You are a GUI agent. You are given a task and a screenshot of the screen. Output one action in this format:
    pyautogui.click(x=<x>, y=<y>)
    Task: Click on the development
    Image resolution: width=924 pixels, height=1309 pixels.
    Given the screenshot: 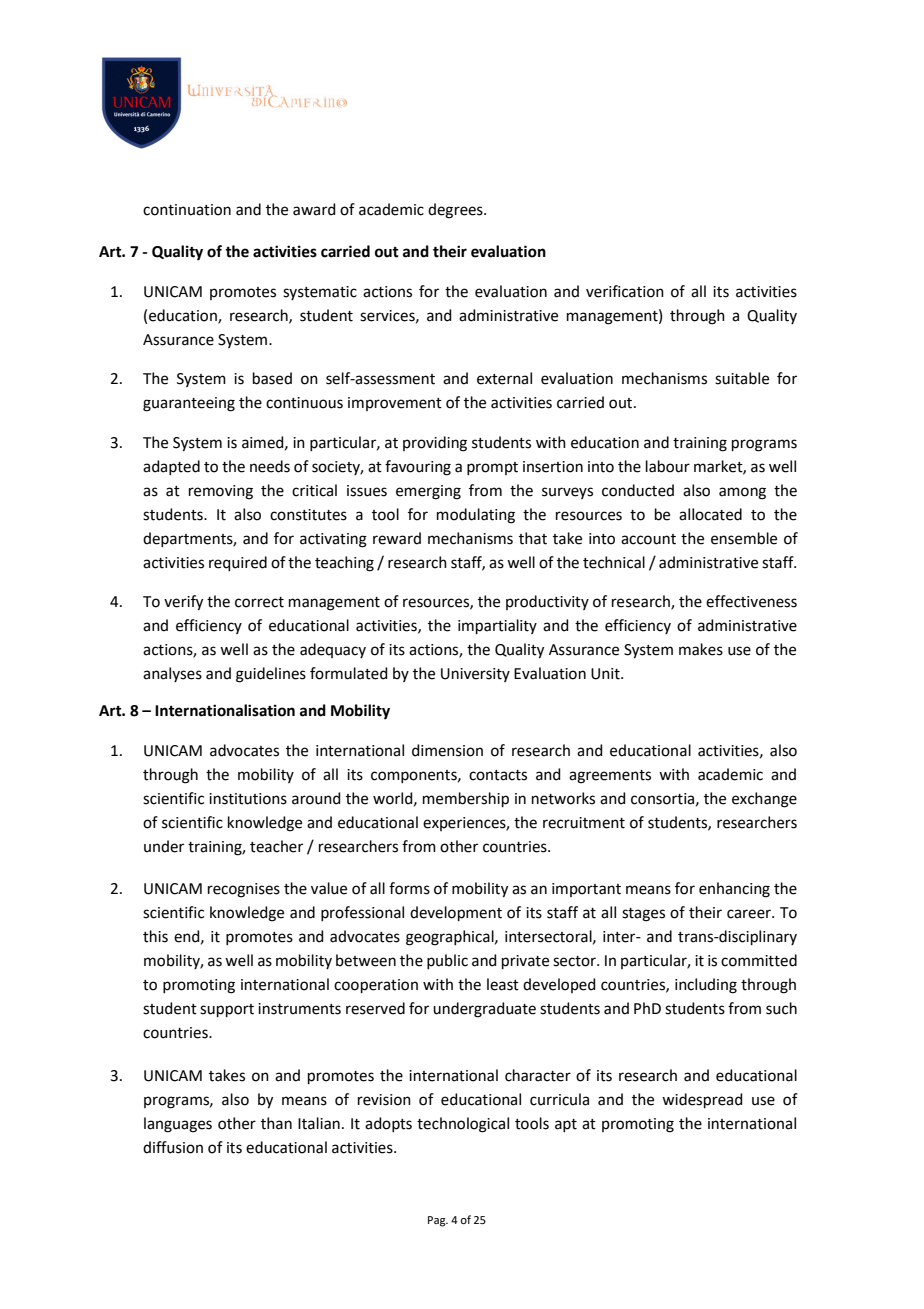 What is the action you would take?
    pyautogui.click(x=456, y=913)
